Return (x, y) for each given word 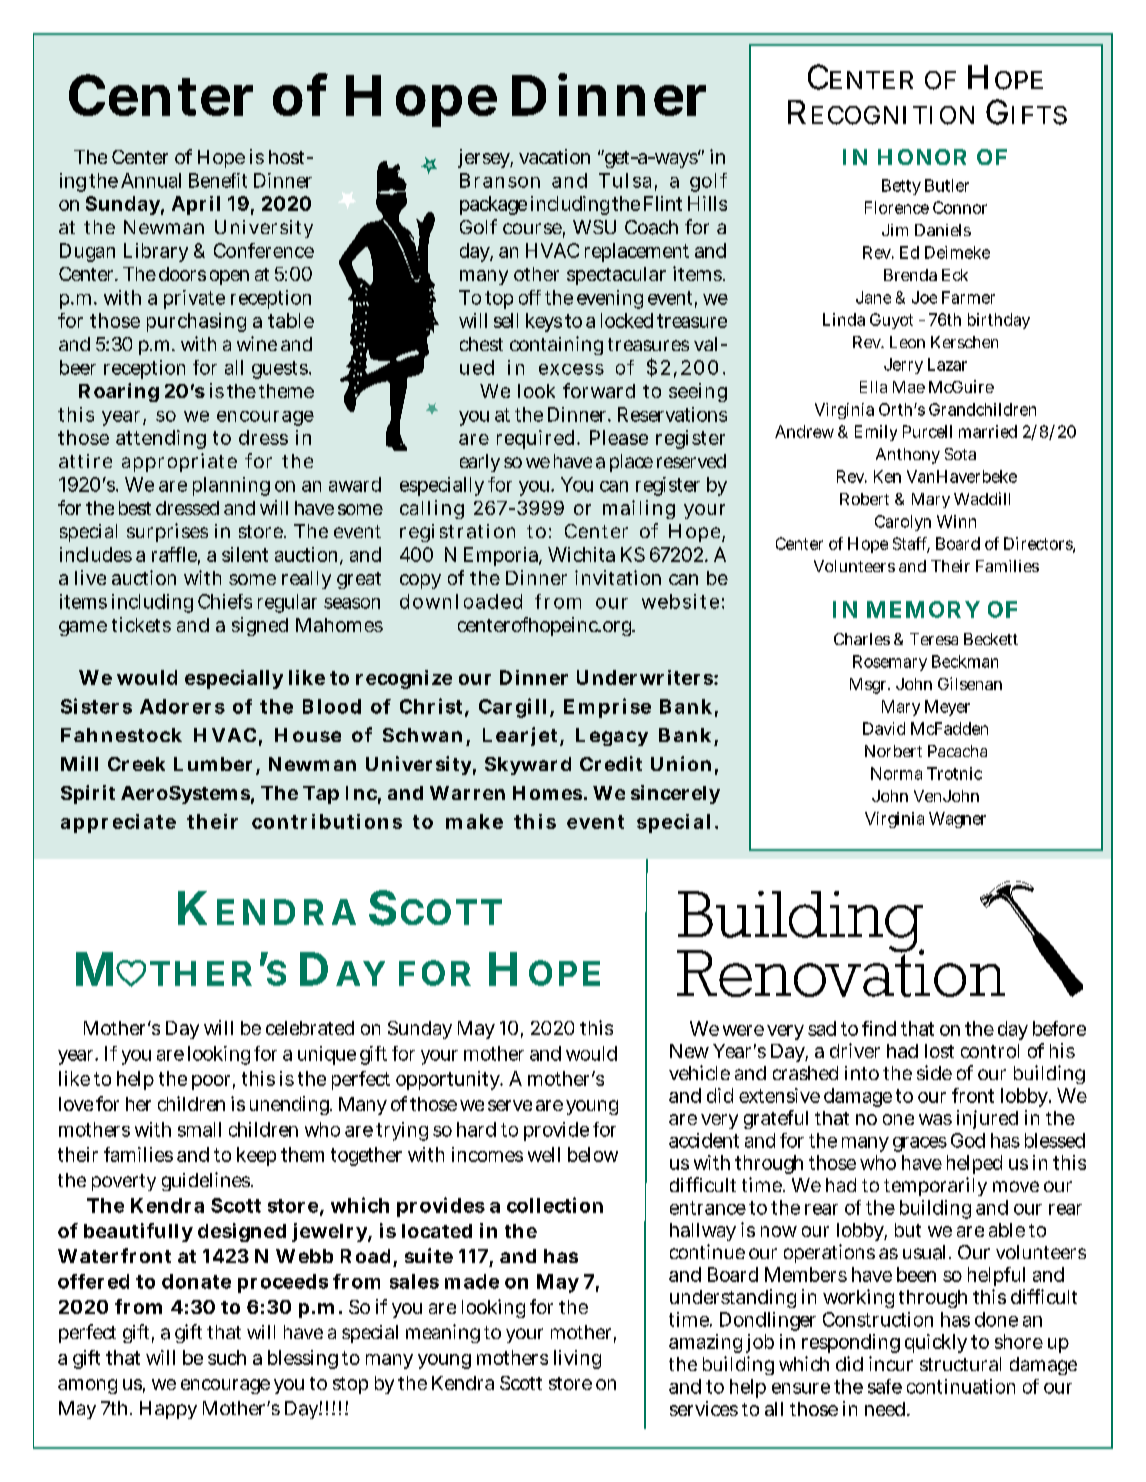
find (879, 1028)
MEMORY (923, 609)
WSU (594, 227)
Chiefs (225, 601)
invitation (618, 577)
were (743, 1030)
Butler (947, 185)
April (196, 205)
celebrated (310, 1028)
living (577, 1359)
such (227, 1357)
